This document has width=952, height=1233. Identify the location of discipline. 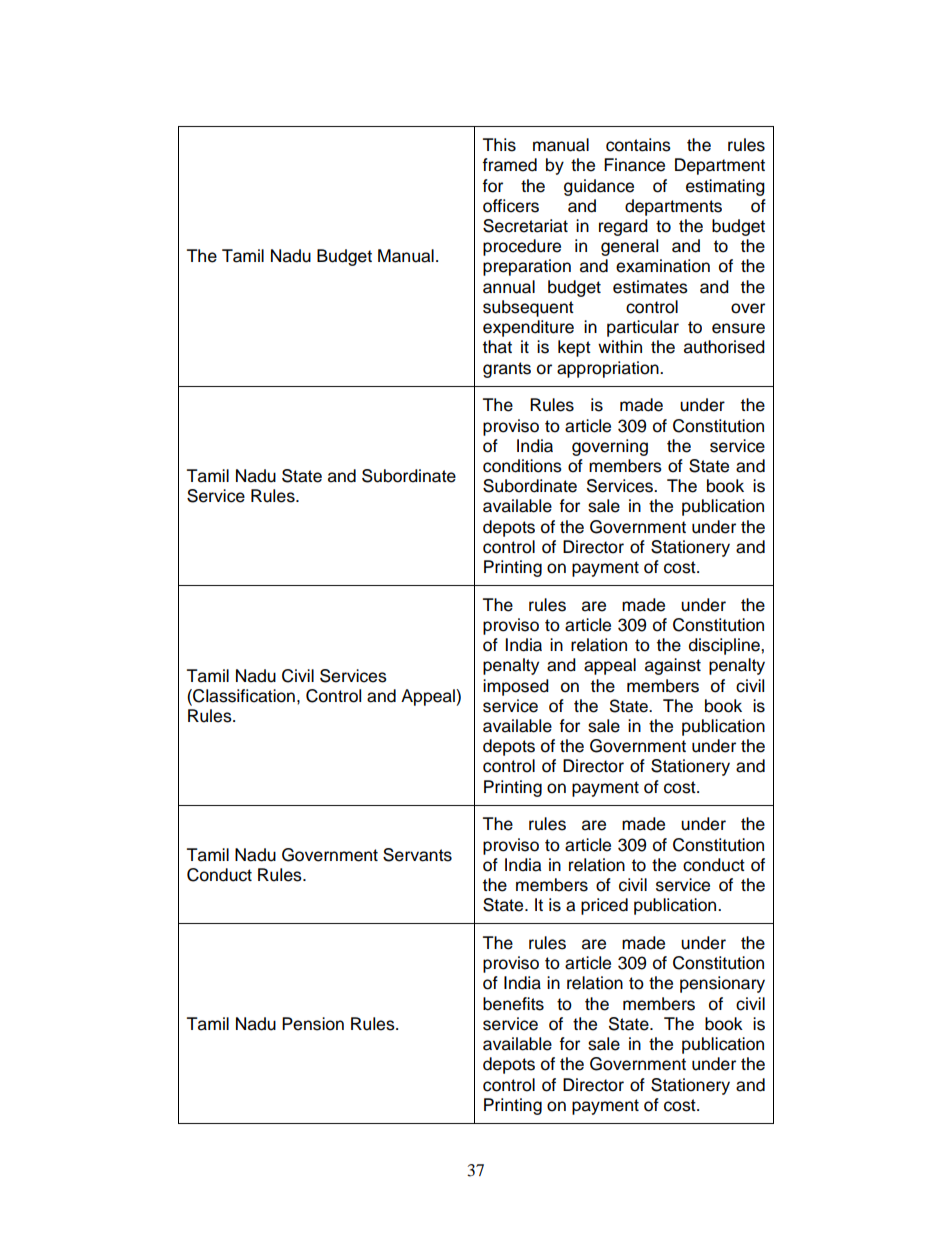
(725, 646).
